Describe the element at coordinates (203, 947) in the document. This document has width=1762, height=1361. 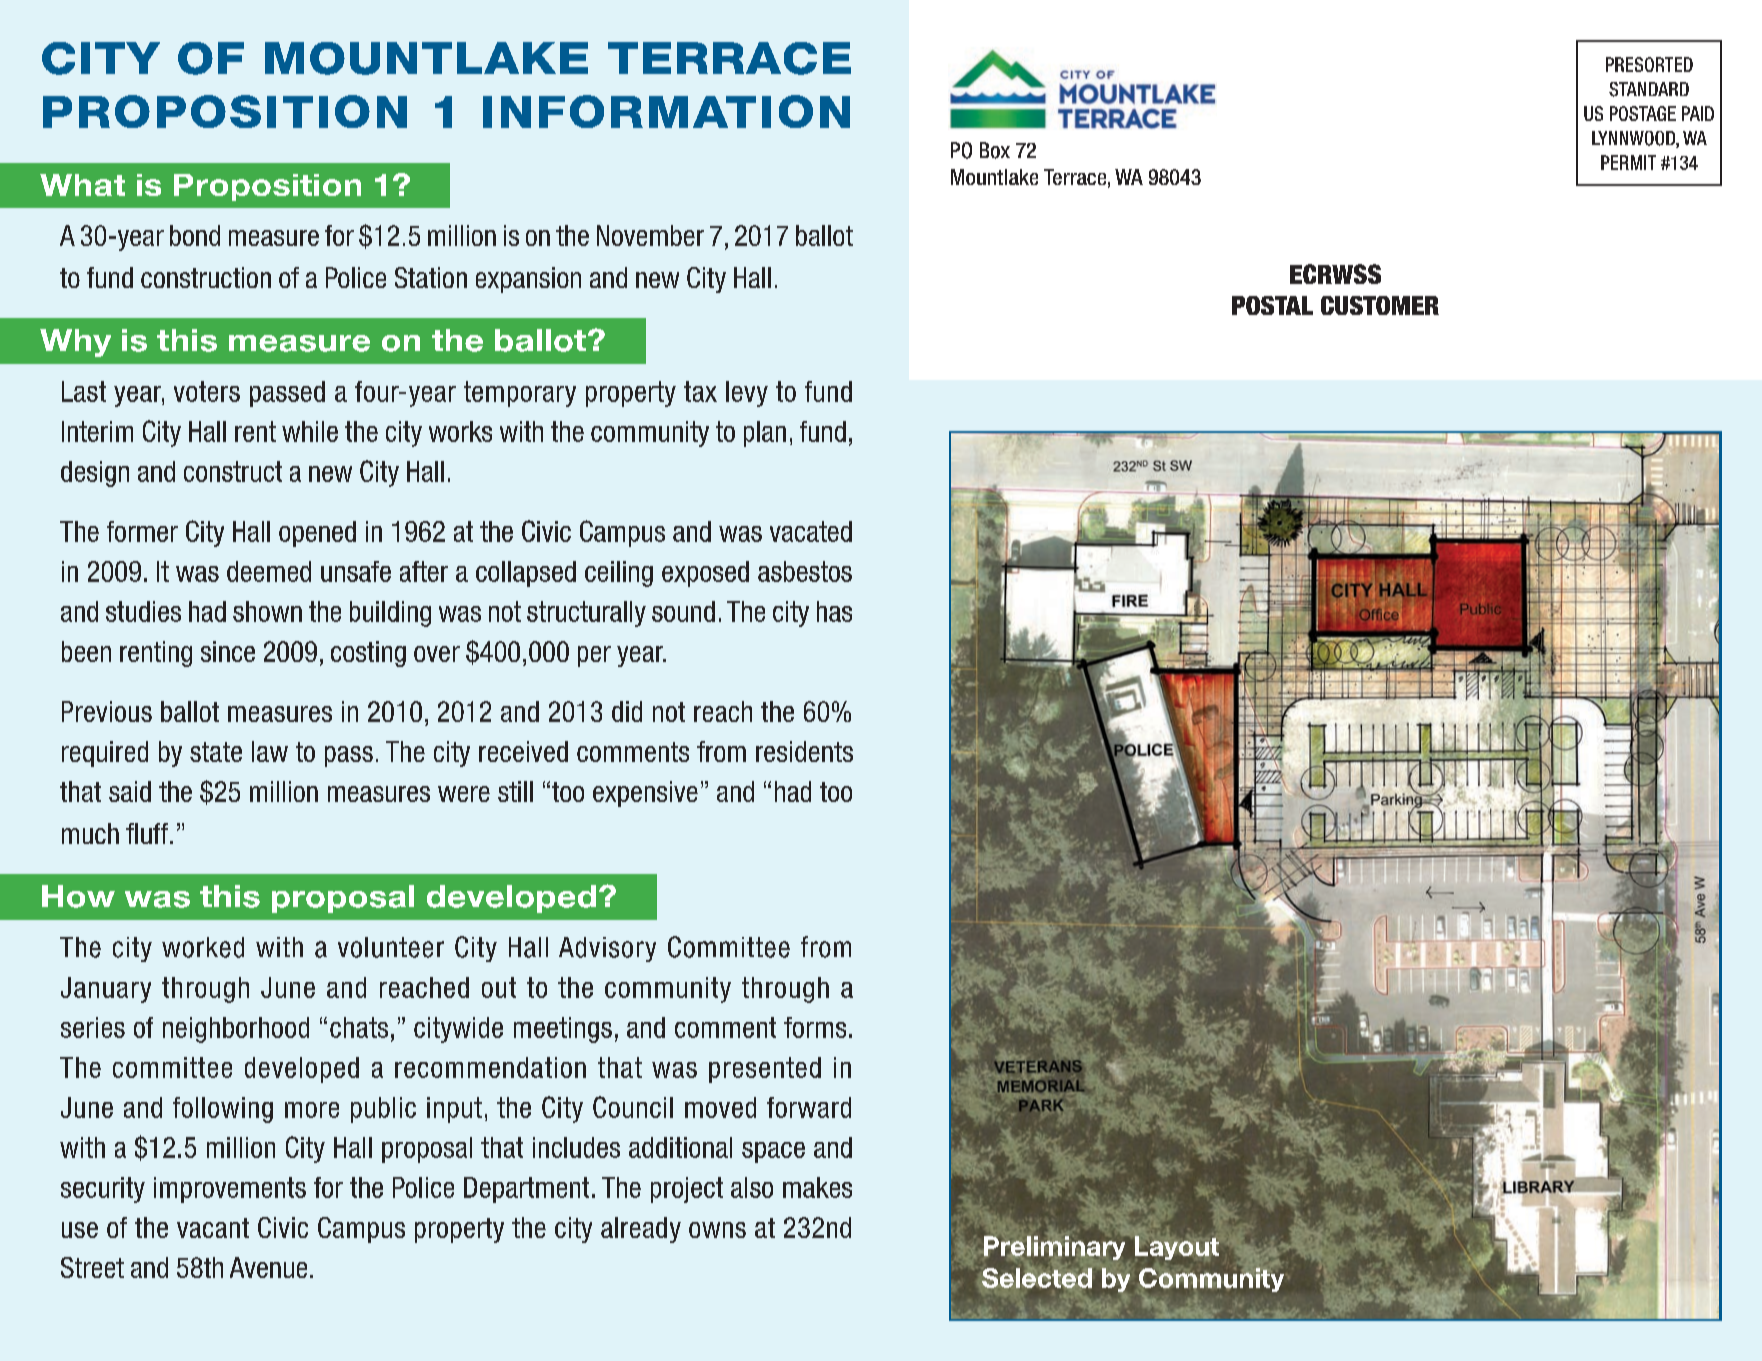
I see `worked` at that location.
